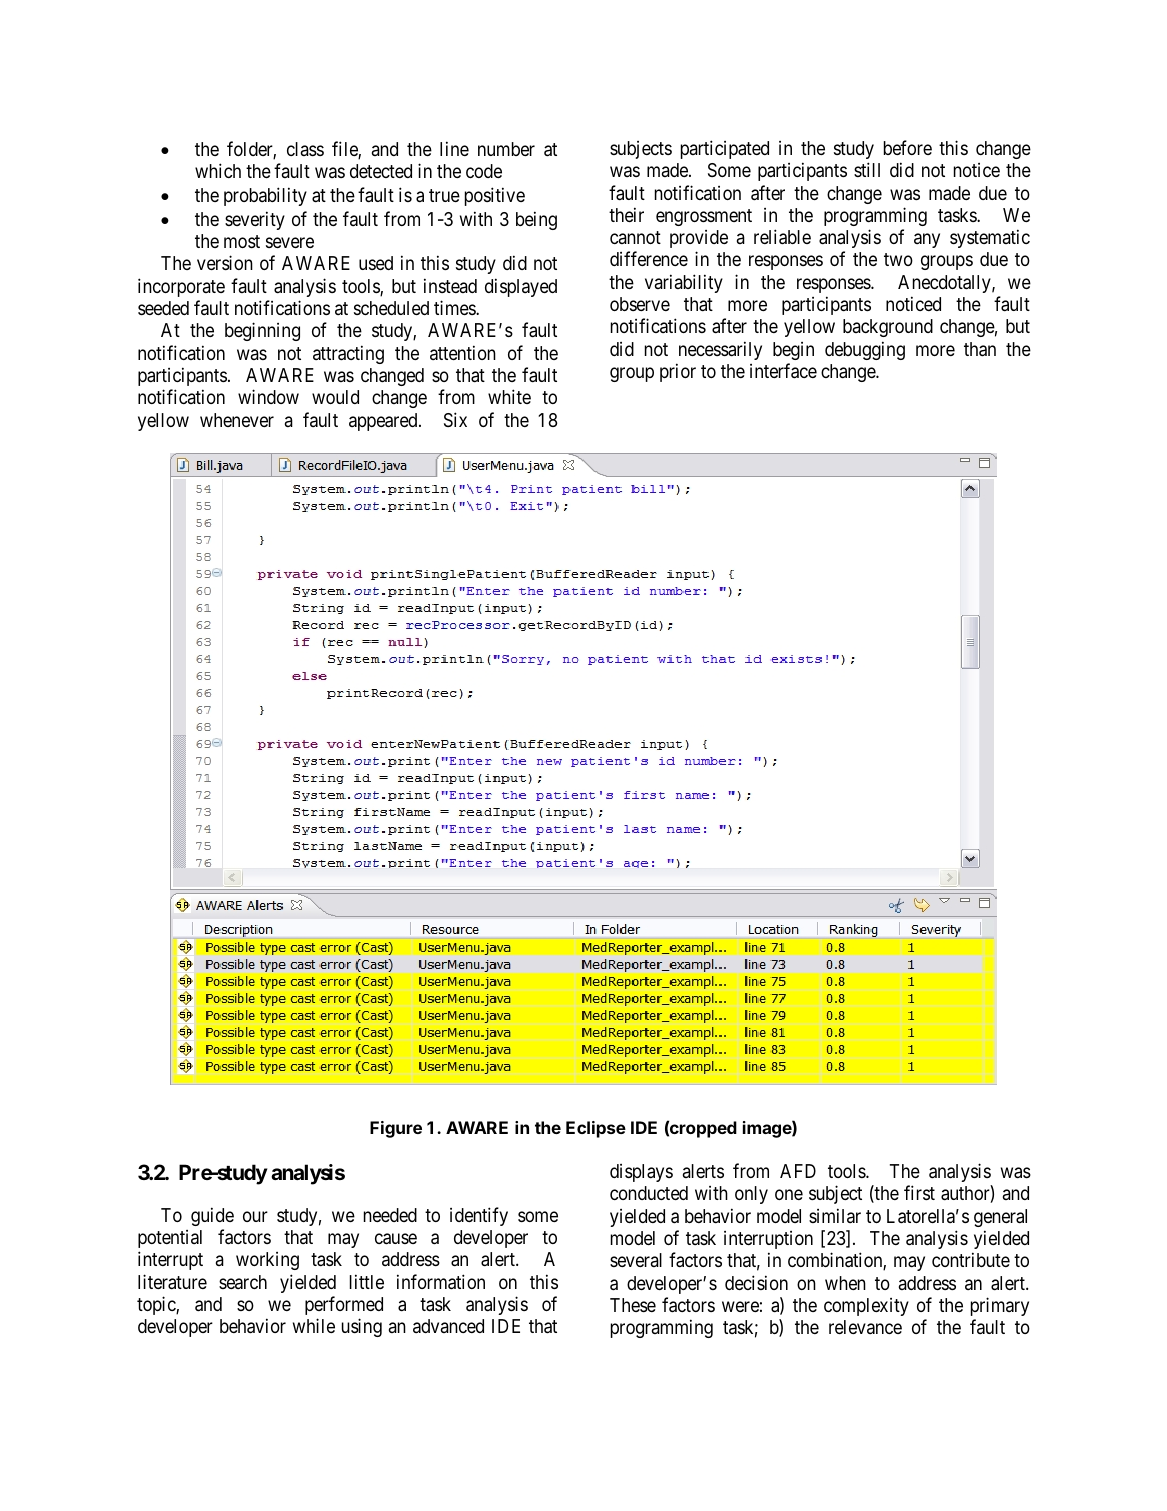 The height and width of the page is (1511, 1167). I want to click on probability, so click(265, 196).
